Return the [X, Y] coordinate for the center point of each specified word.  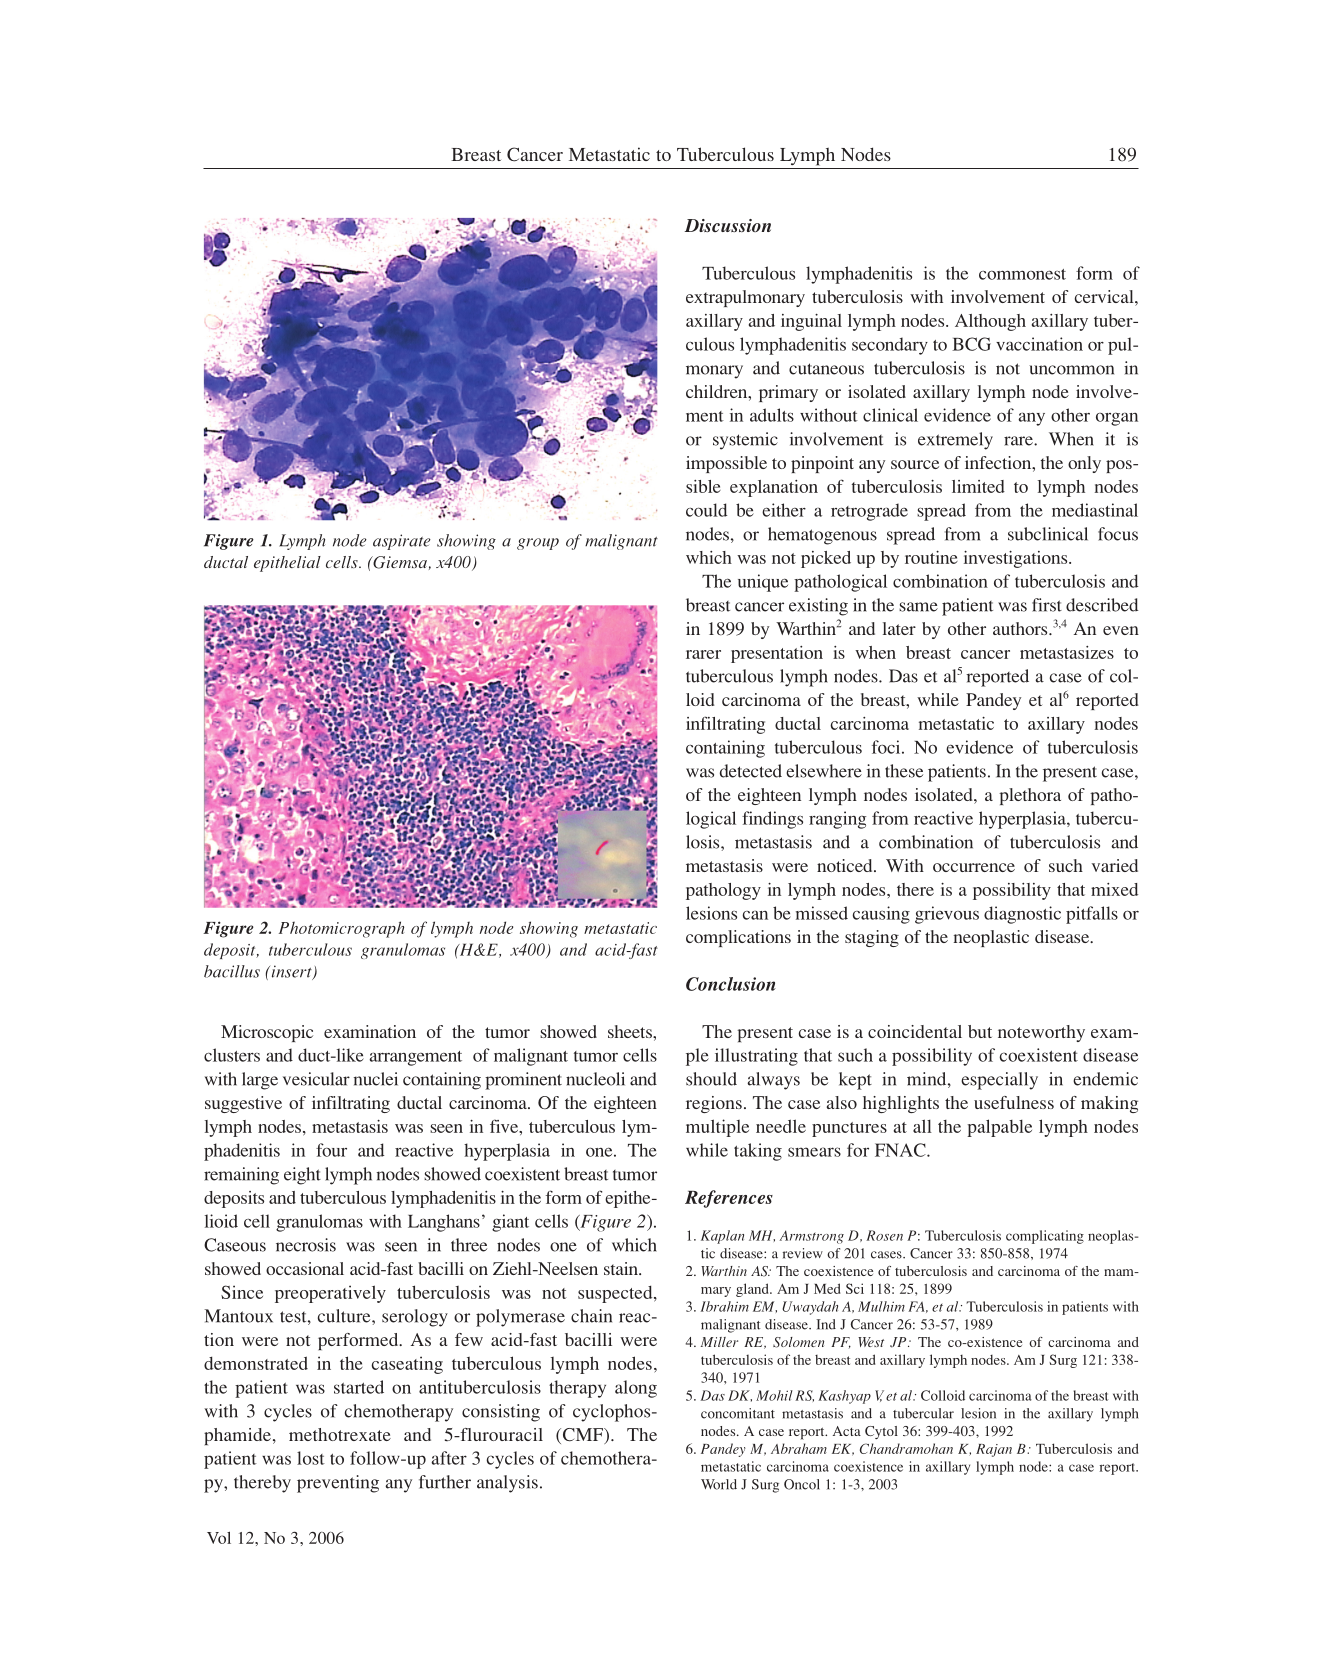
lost [311, 1458]
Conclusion [731, 984]
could [706, 510]
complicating [1045, 1237]
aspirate [402, 542]
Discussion [728, 225]
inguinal [811, 322]
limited [978, 486]
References [729, 1199]
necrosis [306, 1245]
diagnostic [1022, 915]
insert [291, 972]
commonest [1022, 274]
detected [751, 771]
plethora [1030, 796]
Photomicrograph [341, 929]
